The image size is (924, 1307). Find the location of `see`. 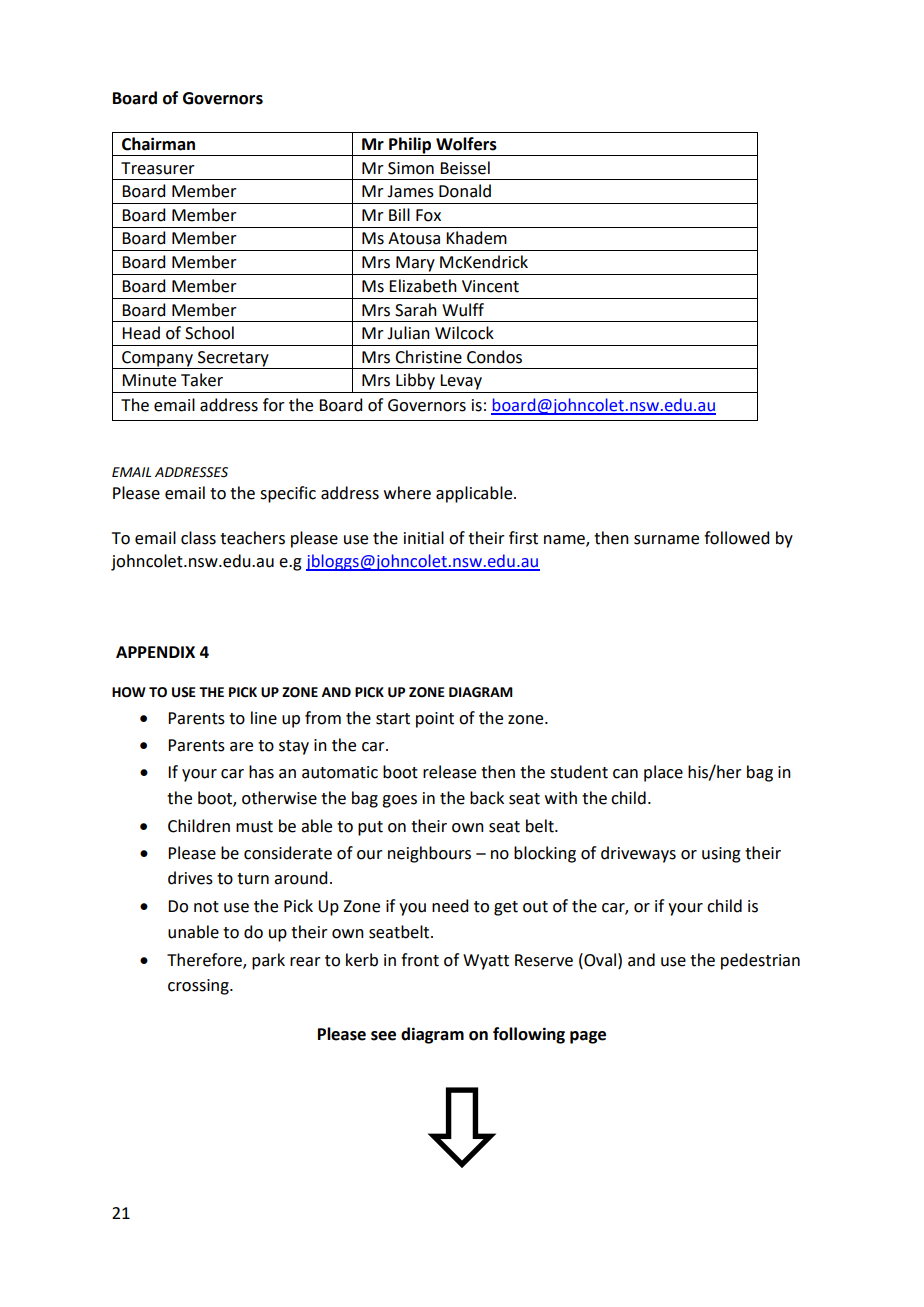

see is located at coordinates (383, 1036).
